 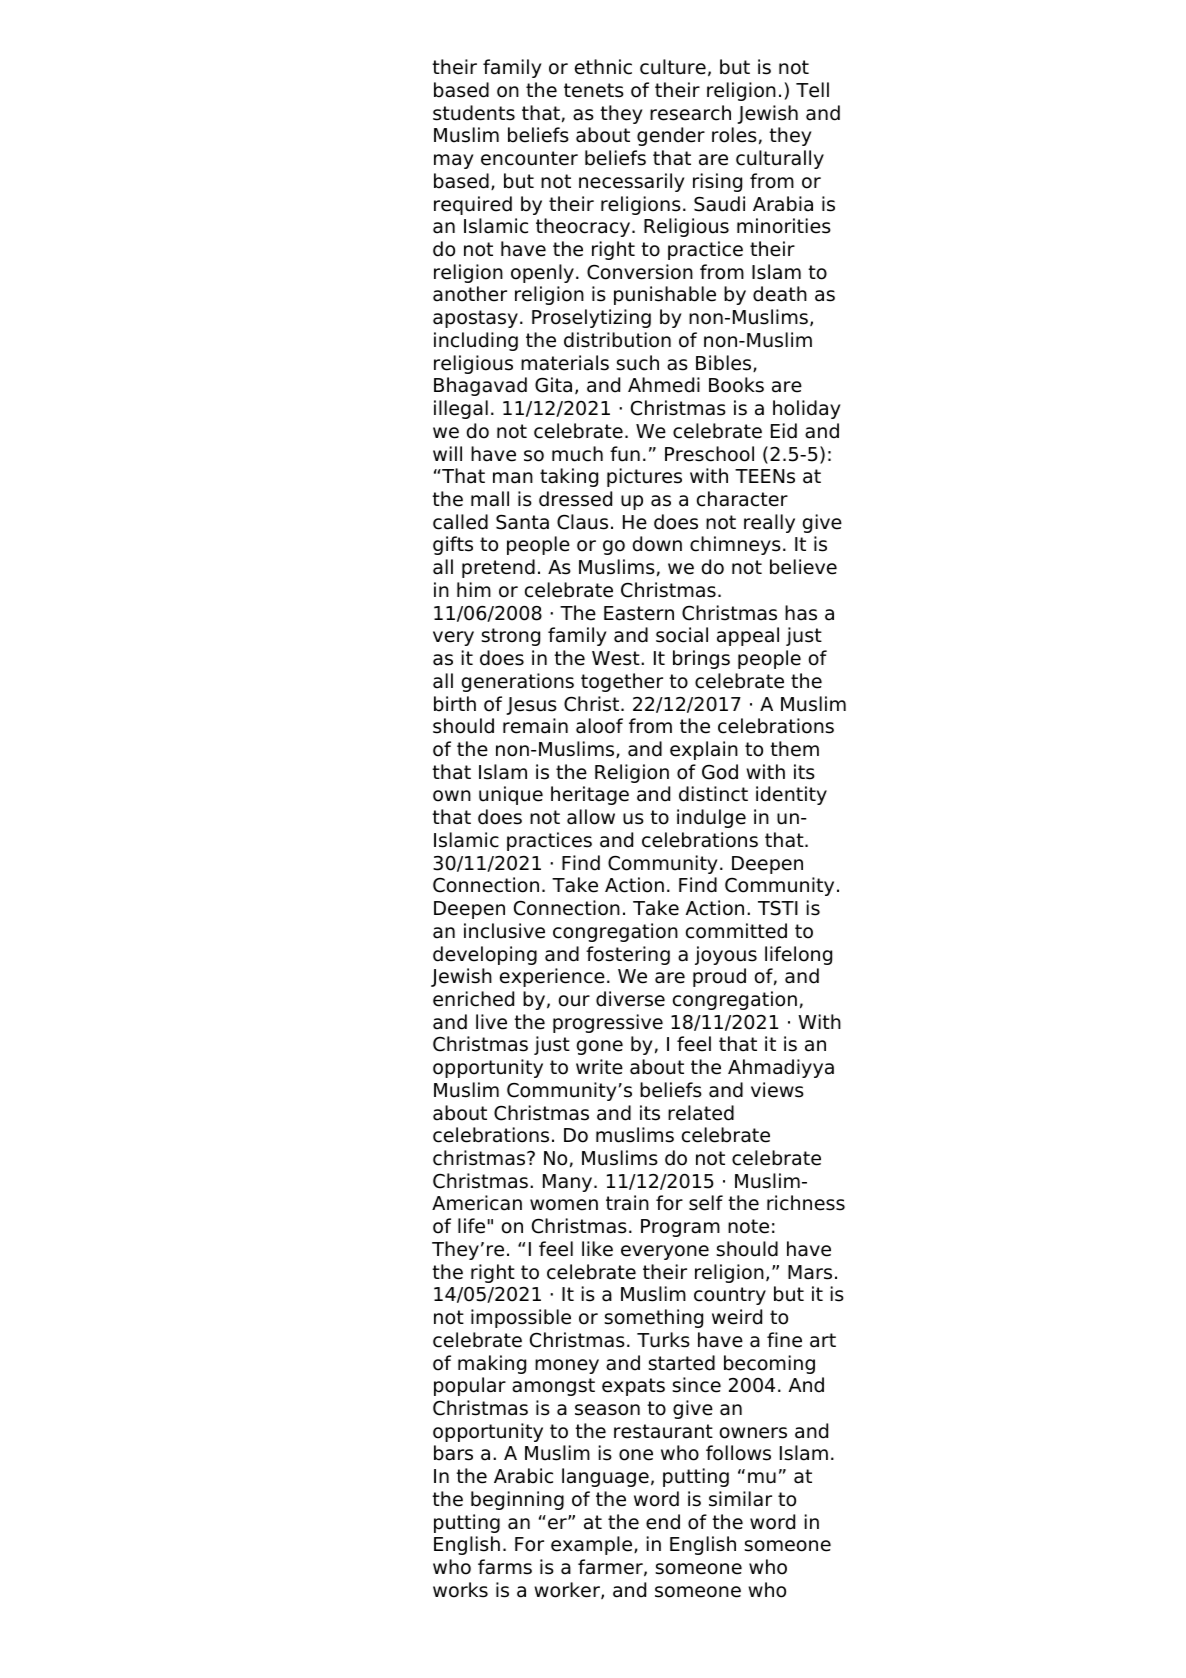 What do you see at coordinates (780, 159) in the page?
I see `culturally` at bounding box center [780, 159].
